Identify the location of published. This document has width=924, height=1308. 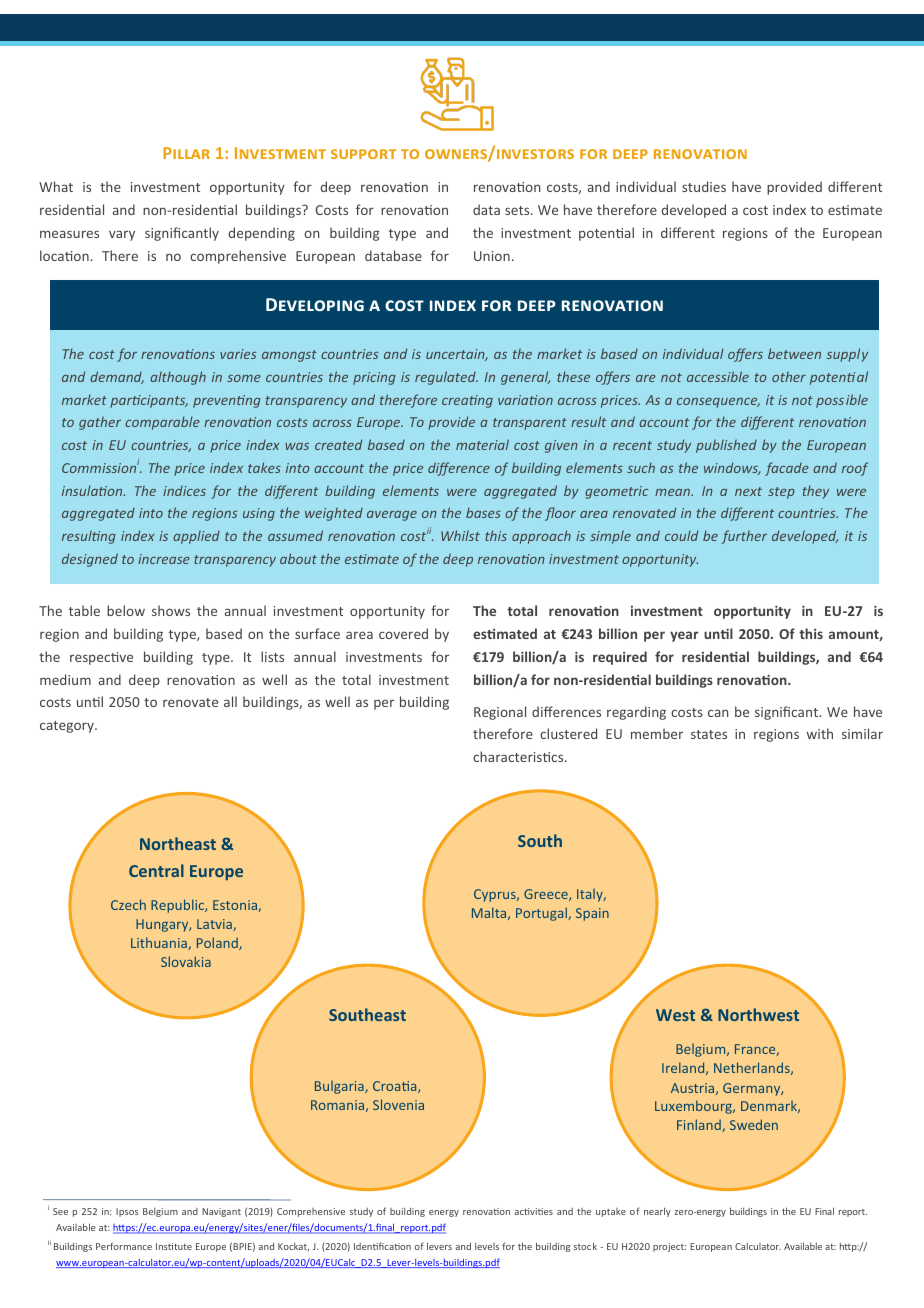
(726, 446).
